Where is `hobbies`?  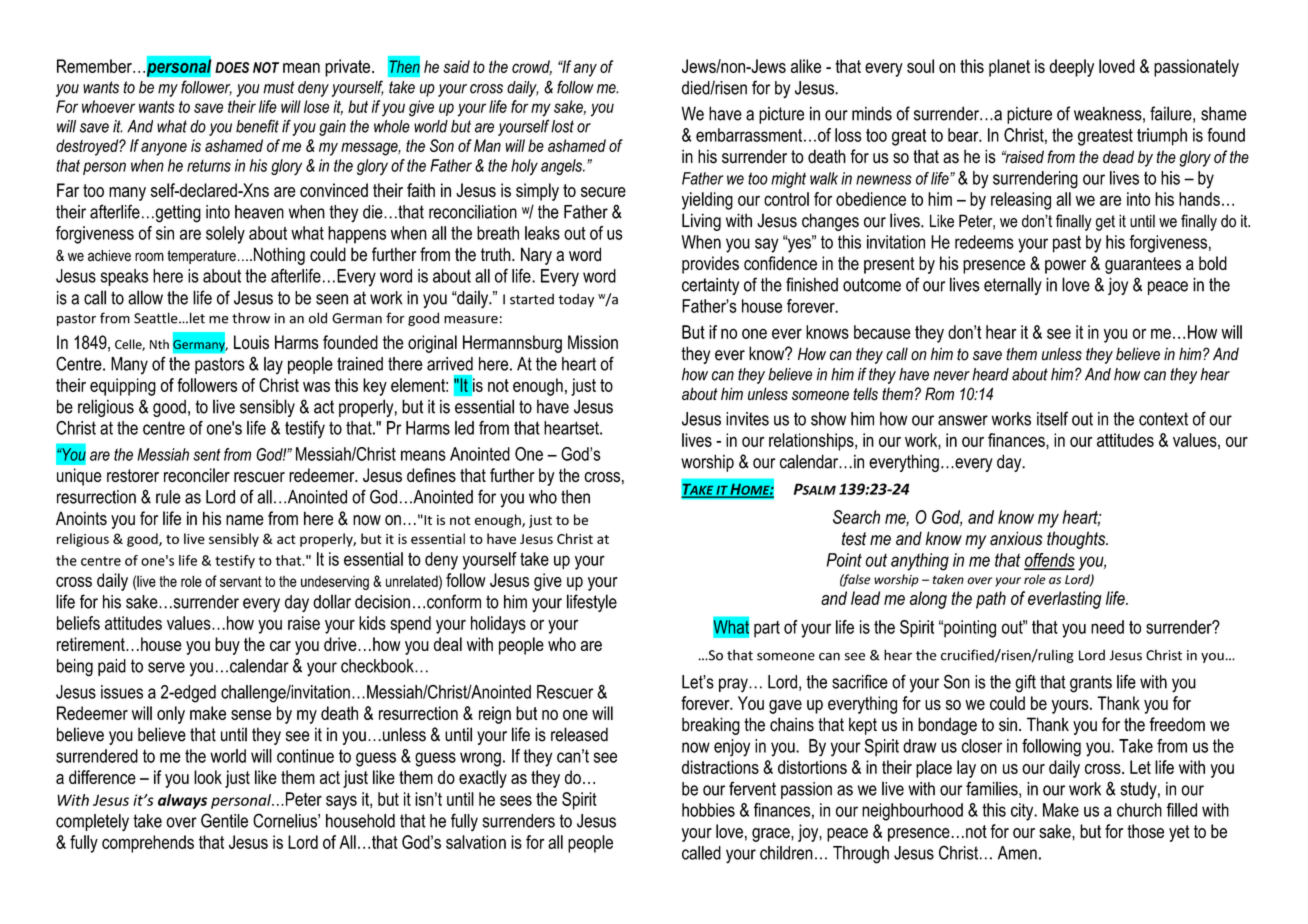
hobbies is located at coordinates (708, 810).
